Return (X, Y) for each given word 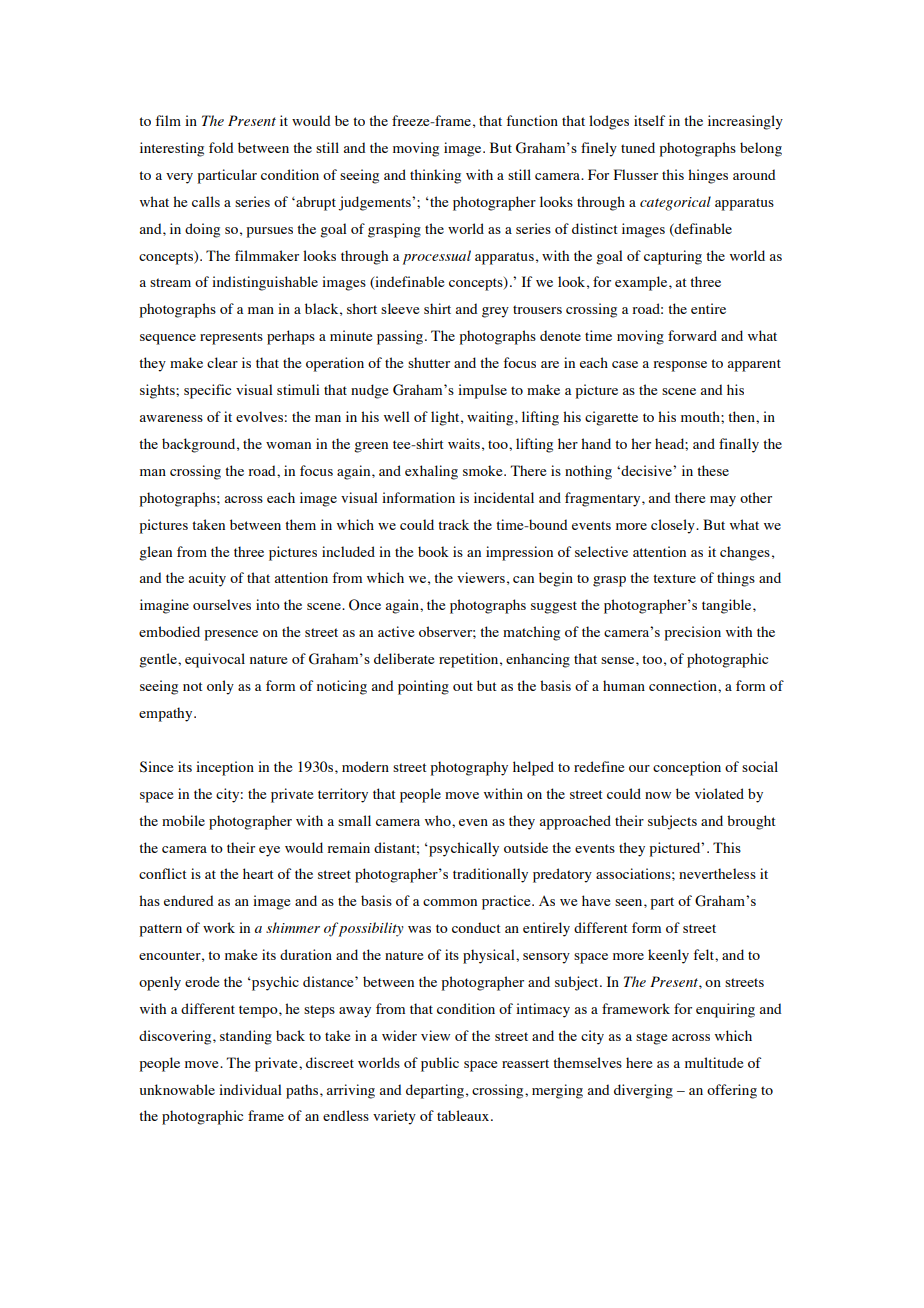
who (439, 820)
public (440, 1064)
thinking (435, 176)
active (396, 631)
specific (207, 391)
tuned (638, 147)
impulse (482, 391)
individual (250, 1089)
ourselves (222, 604)
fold (221, 147)
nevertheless (717, 873)
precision (693, 633)
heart (258, 873)
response (680, 366)
